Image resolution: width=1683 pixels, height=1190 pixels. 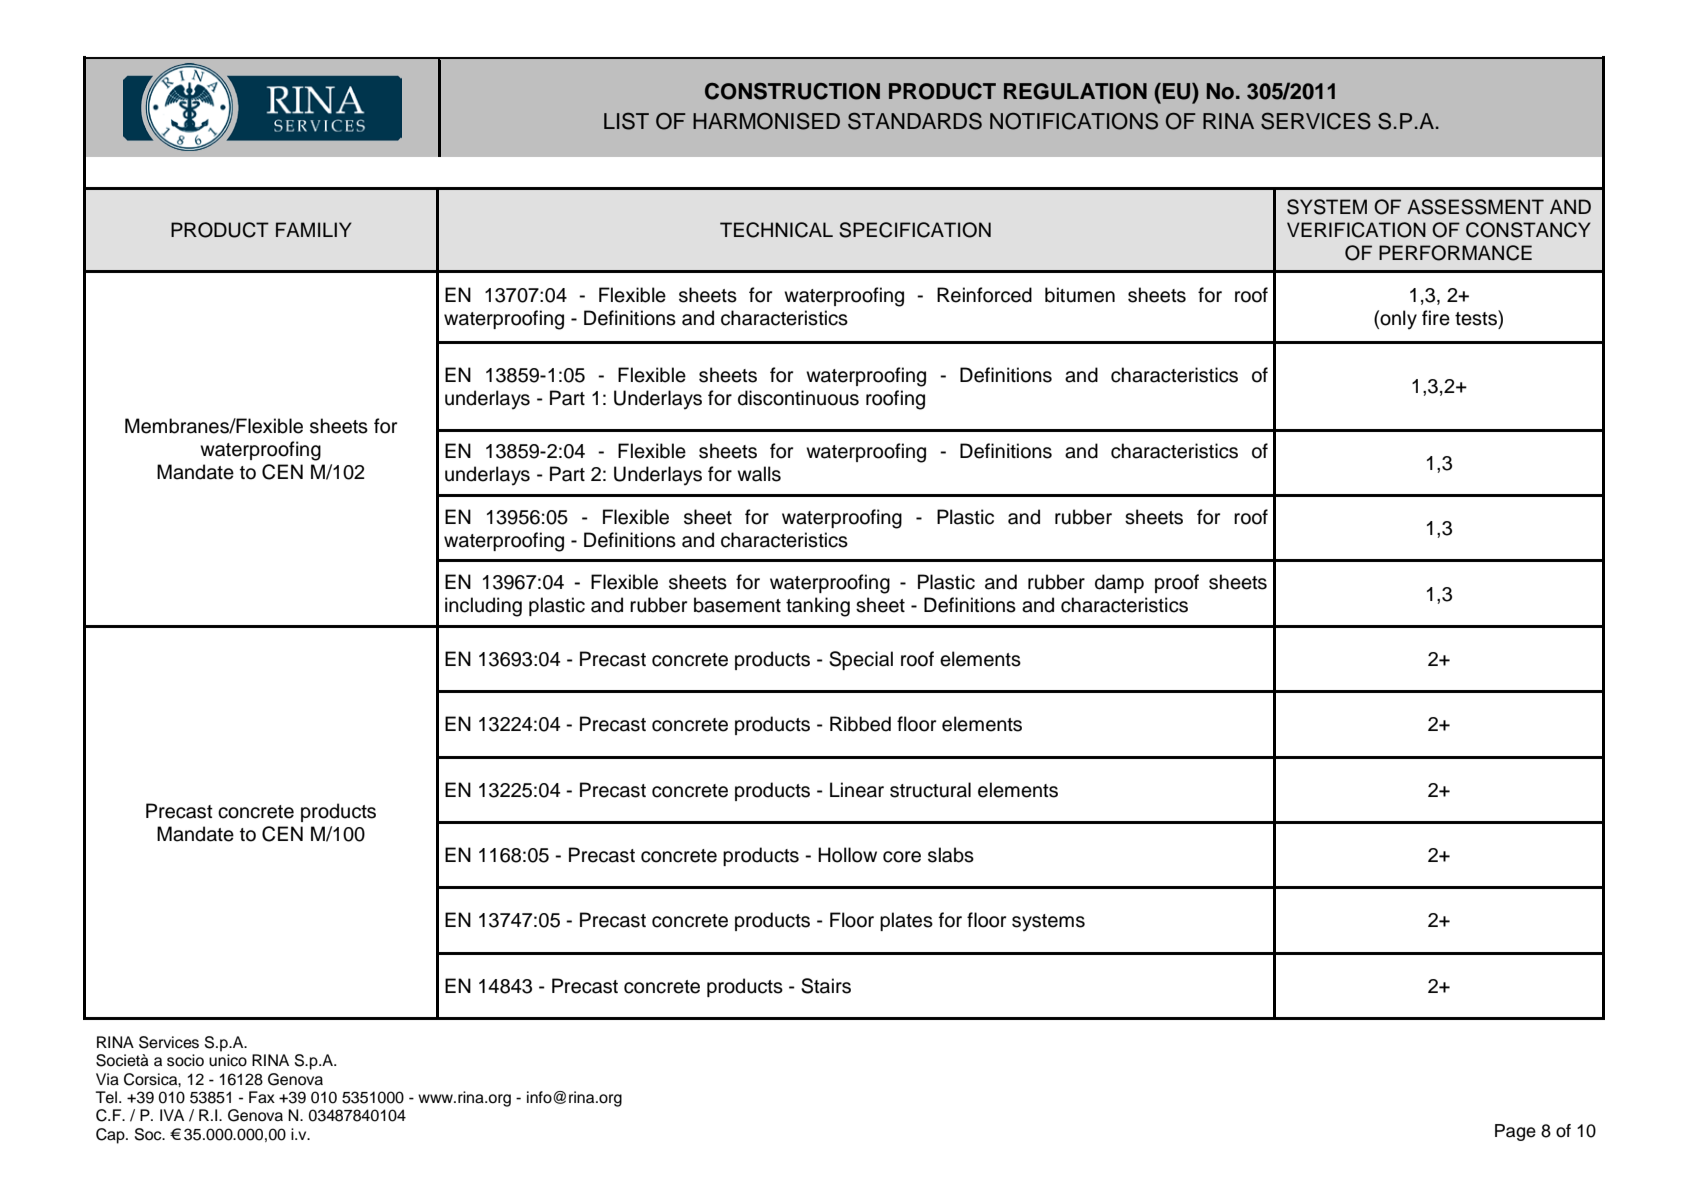 I want to click on Stairs, so click(x=826, y=986).
